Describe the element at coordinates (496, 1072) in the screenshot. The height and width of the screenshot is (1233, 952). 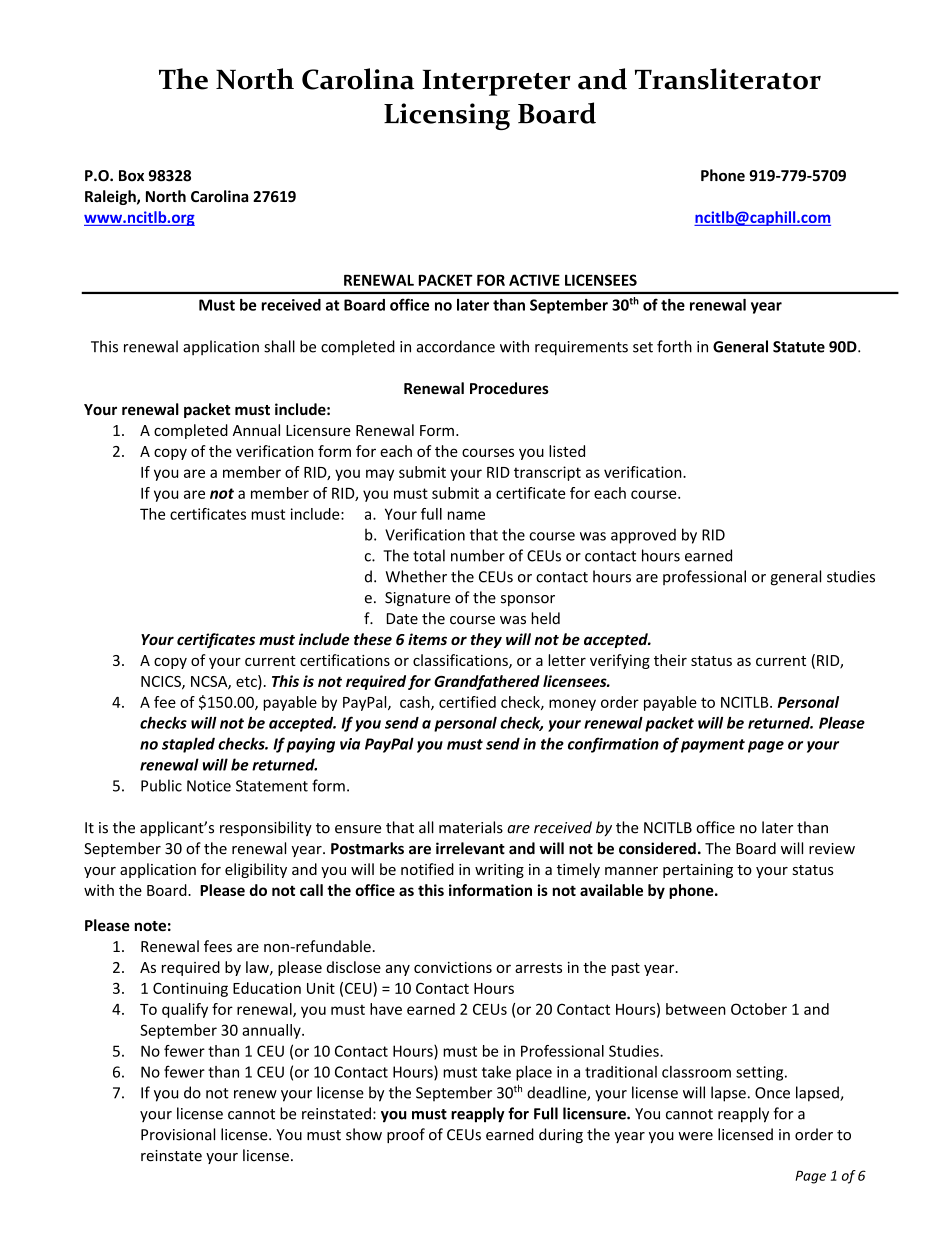
I see `take` at that location.
